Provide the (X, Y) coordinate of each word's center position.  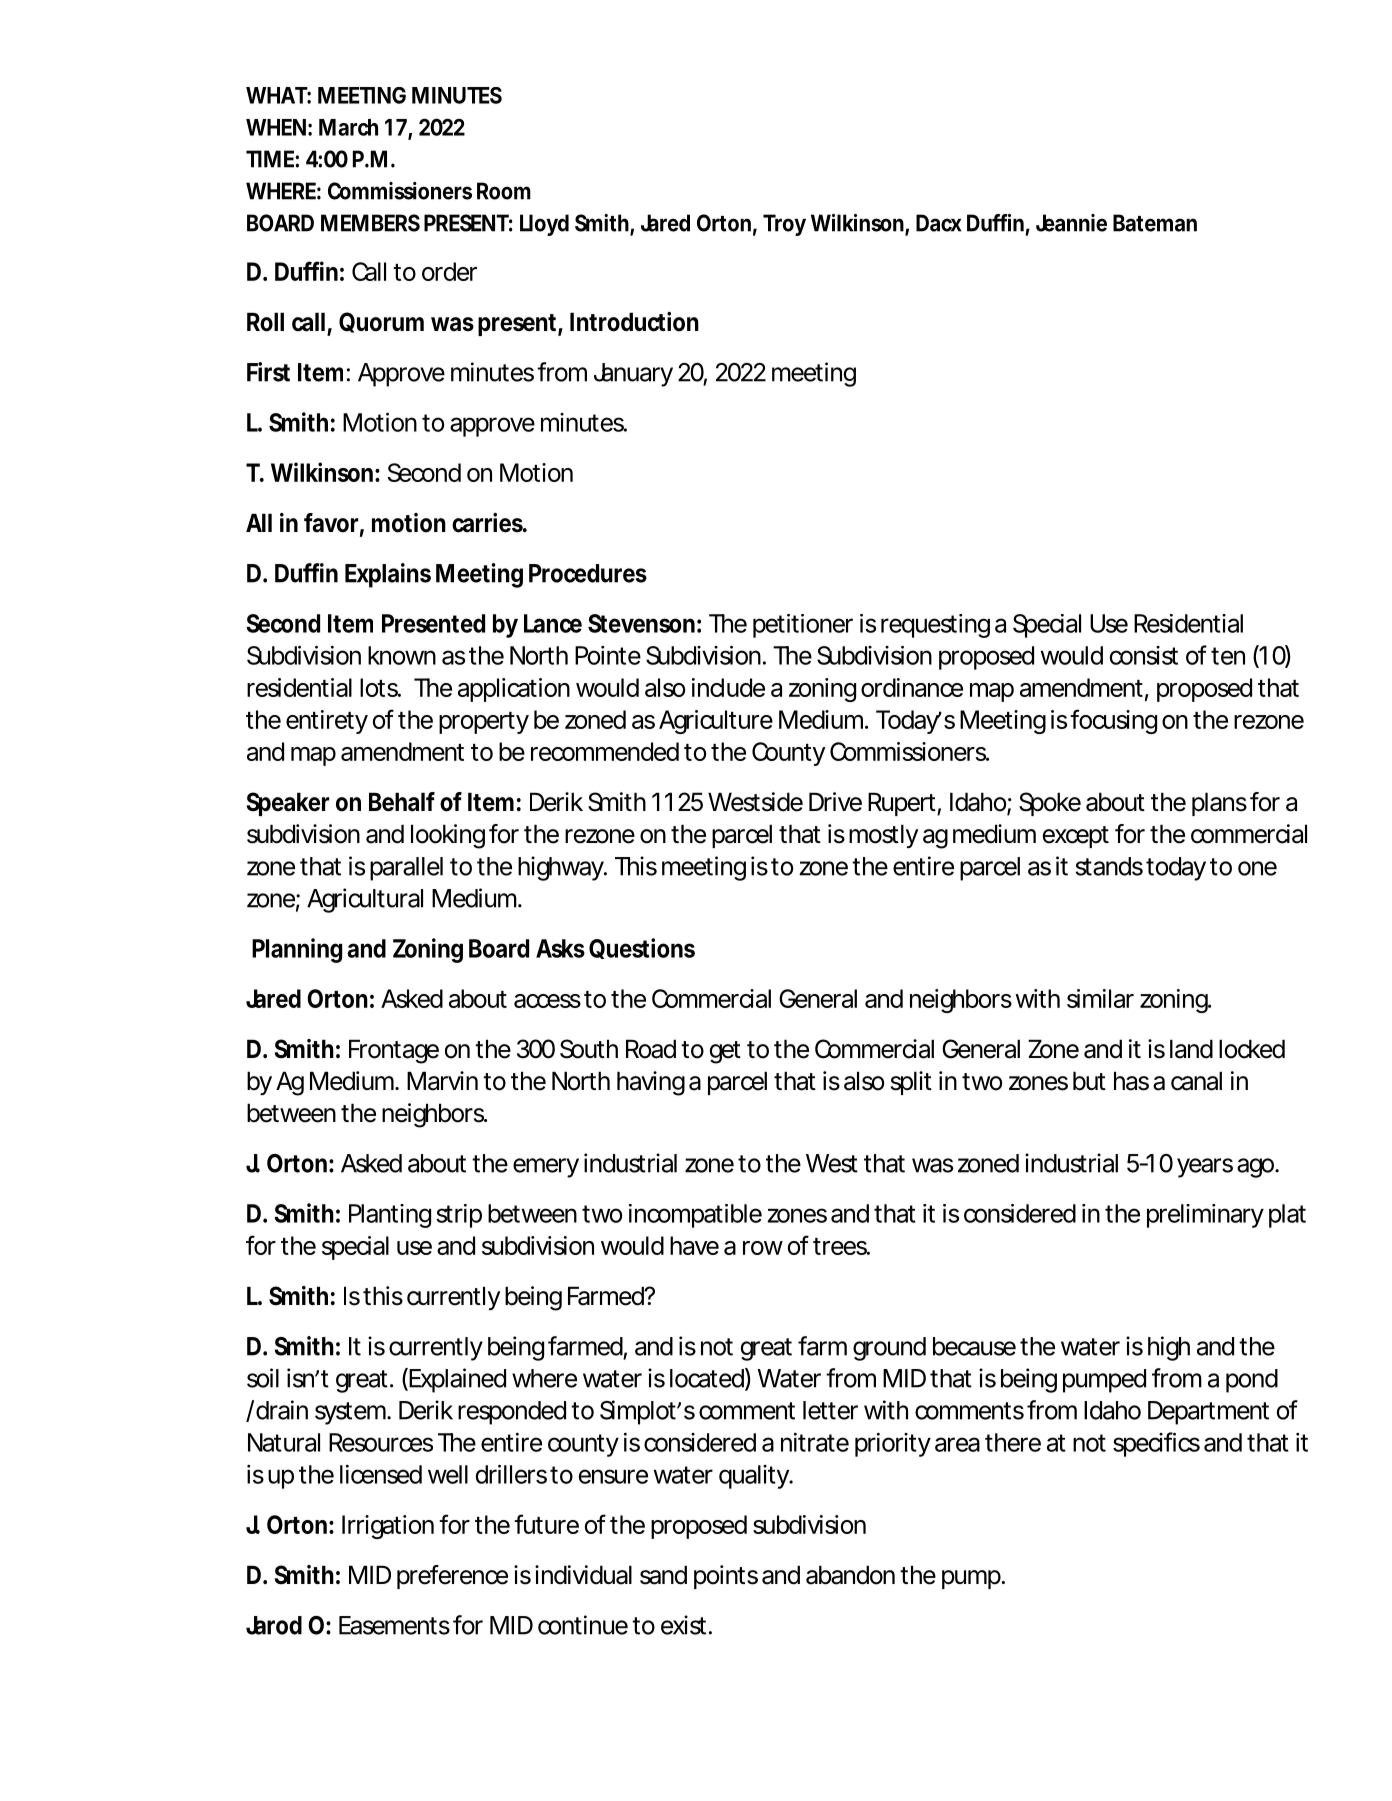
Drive (835, 802)
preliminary (1205, 1216)
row (763, 1248)
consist (1144, 655)
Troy (784, 225)
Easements (394, 1625)
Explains (388, 575)
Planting (390, 1216)
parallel (406, 869)
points (726, 1577)
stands (1109, 866)
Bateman (1155, 223)
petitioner (803, 626)
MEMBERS (370, 223)
